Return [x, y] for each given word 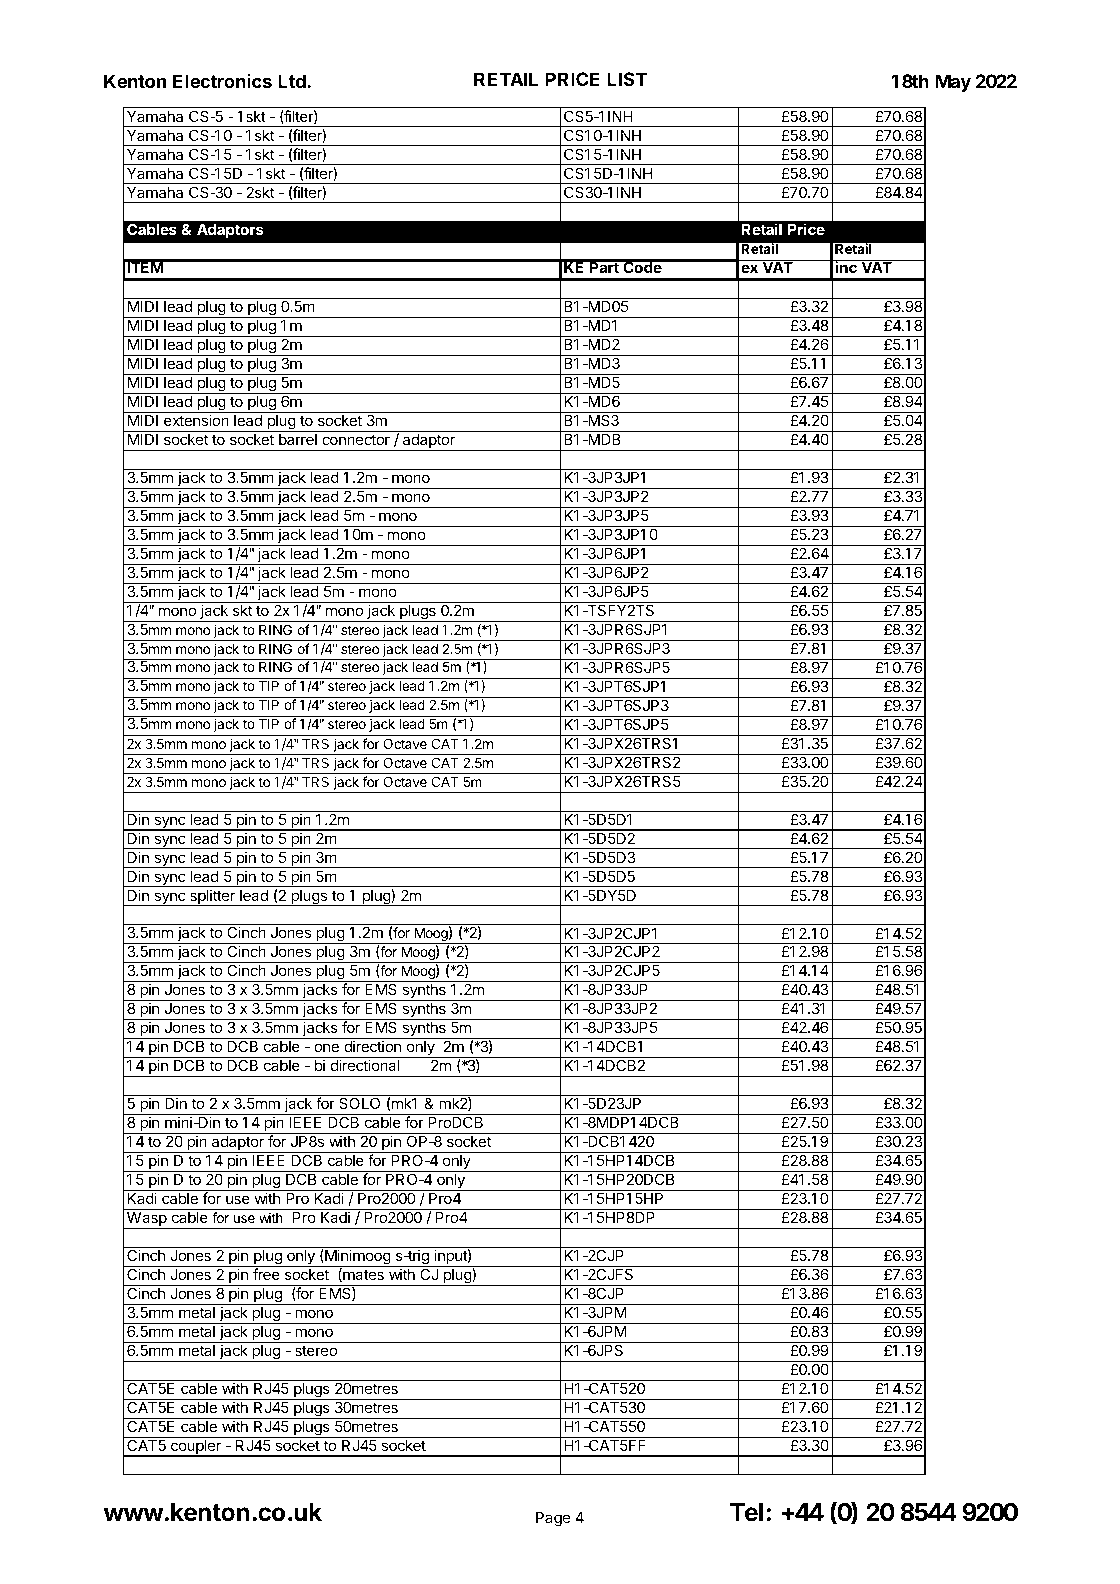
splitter [212, 897]
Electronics [222, 81]
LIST [627, 79]
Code [642, 266]
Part [604, 266]
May [953, 83]
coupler [196, 1448]
